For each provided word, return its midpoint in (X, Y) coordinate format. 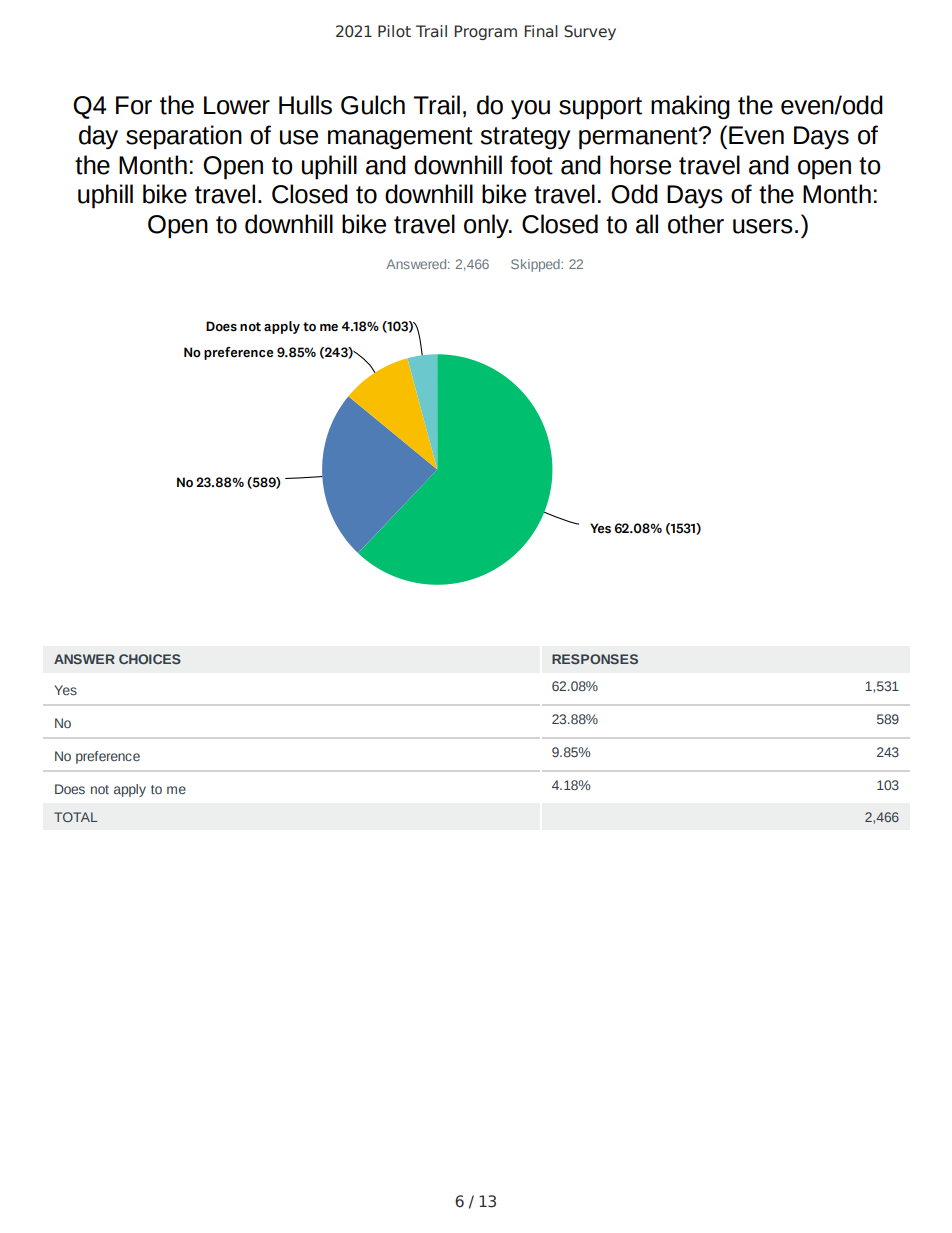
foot (531, 165)
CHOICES (150, 659)
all (647, 224)
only (487, 226)
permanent (639, 138)
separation (184, 137)
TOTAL (76, 817)
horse (640, 165)
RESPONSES (595, 659)
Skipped (536, 265)
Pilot (394, 31)
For (134, 105)
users (763, 226)
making (690, 107)
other (696, 224)
